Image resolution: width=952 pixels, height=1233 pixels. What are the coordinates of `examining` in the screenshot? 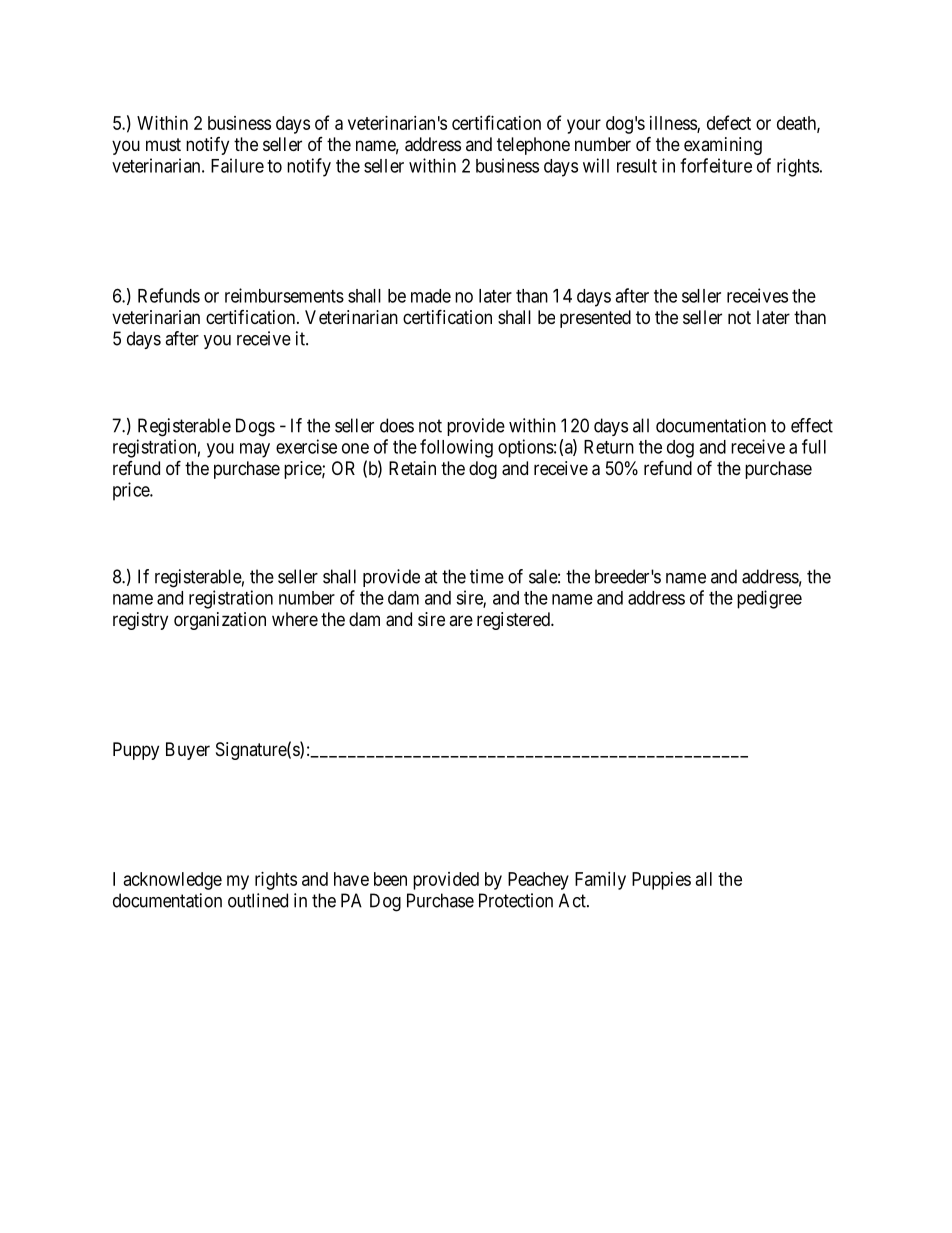 It's located at (723, 146).
